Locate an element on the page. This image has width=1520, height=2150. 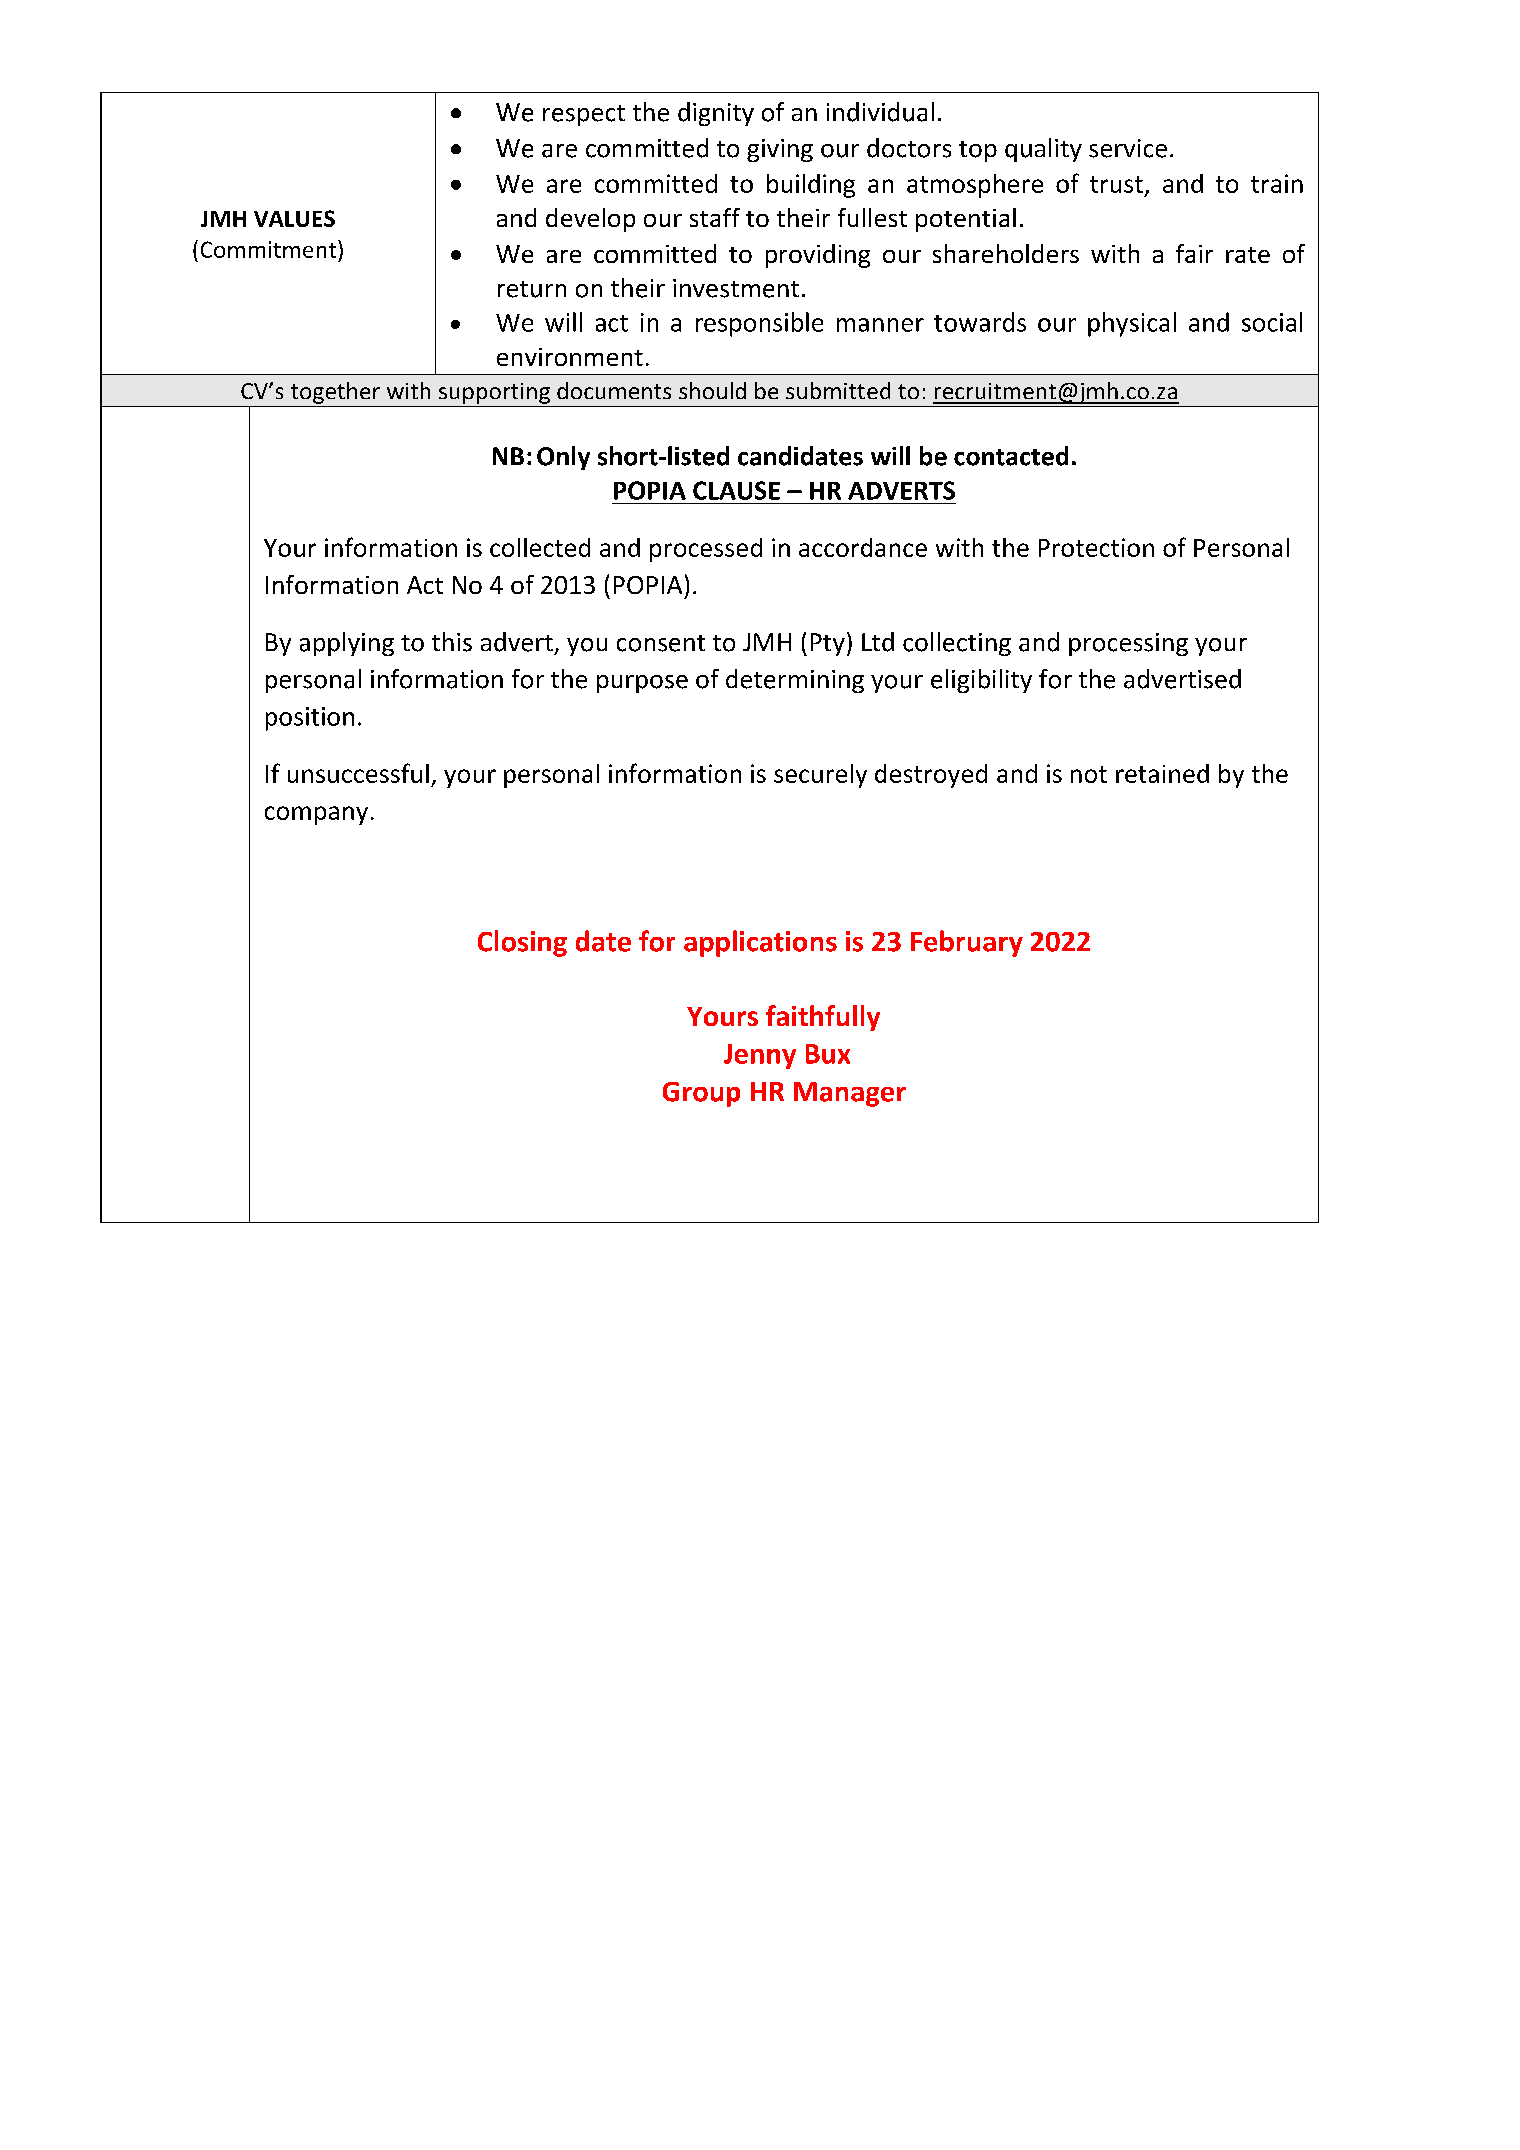
Closing is located at coordinates (522, 943).
